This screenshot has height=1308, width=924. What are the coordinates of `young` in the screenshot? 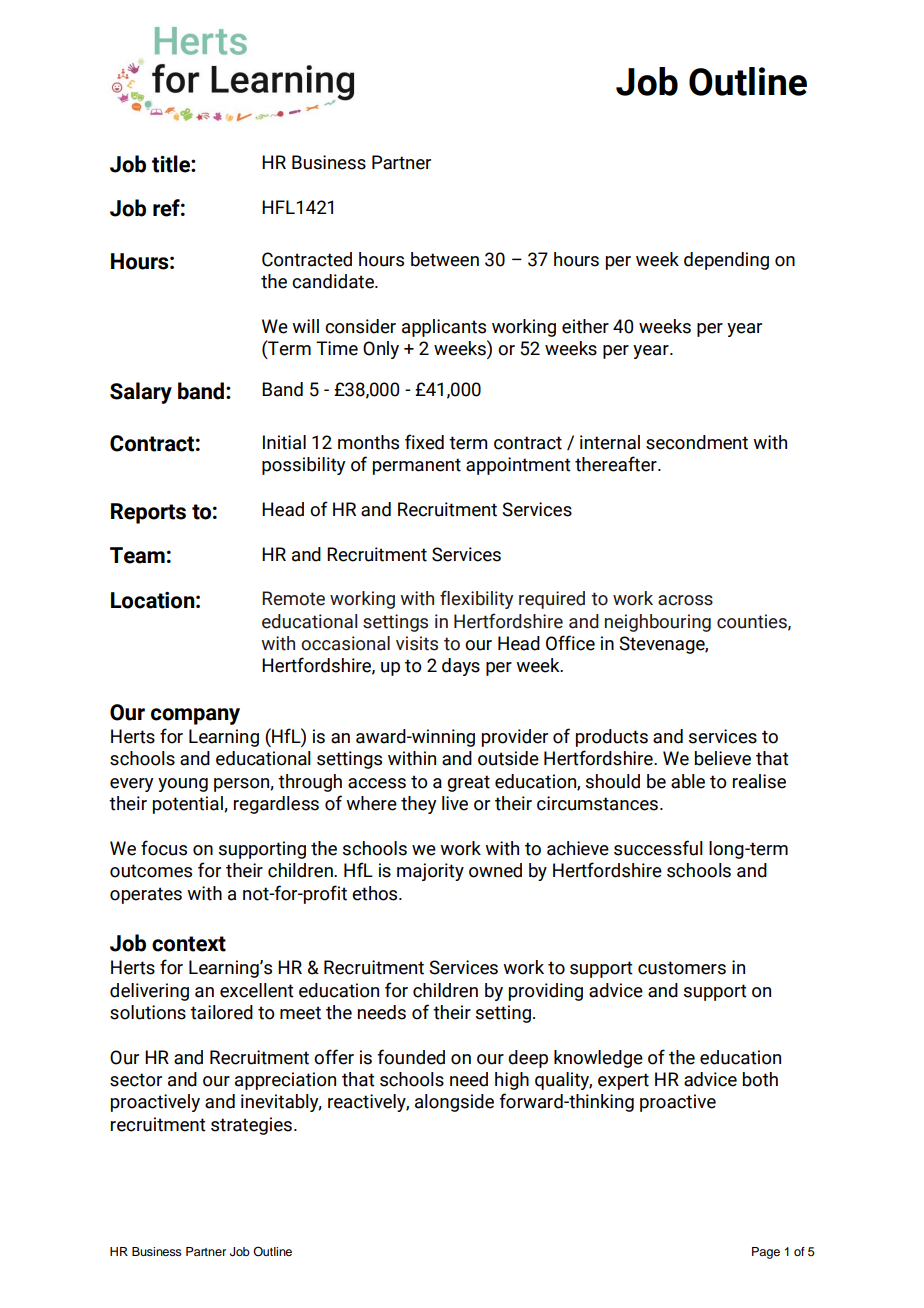 It's located at (183, 785).
